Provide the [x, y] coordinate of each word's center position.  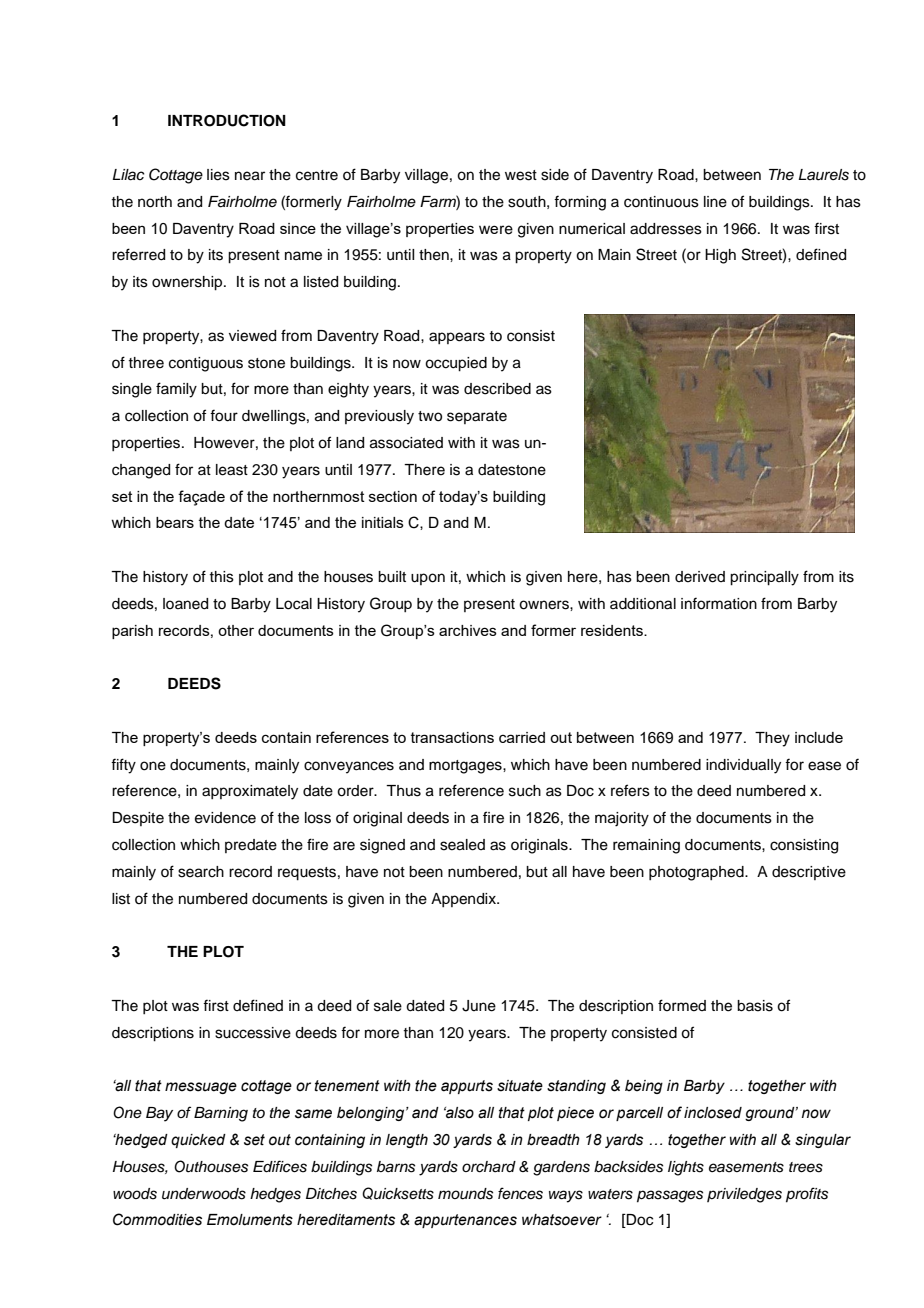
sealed [462, 845]
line [715, 202]
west [521, 175]
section [393, 496]
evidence [225, 818]
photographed [697, 873]
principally [764, 578]
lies [218, 175]
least [232, 470]
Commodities [157, 1219]
